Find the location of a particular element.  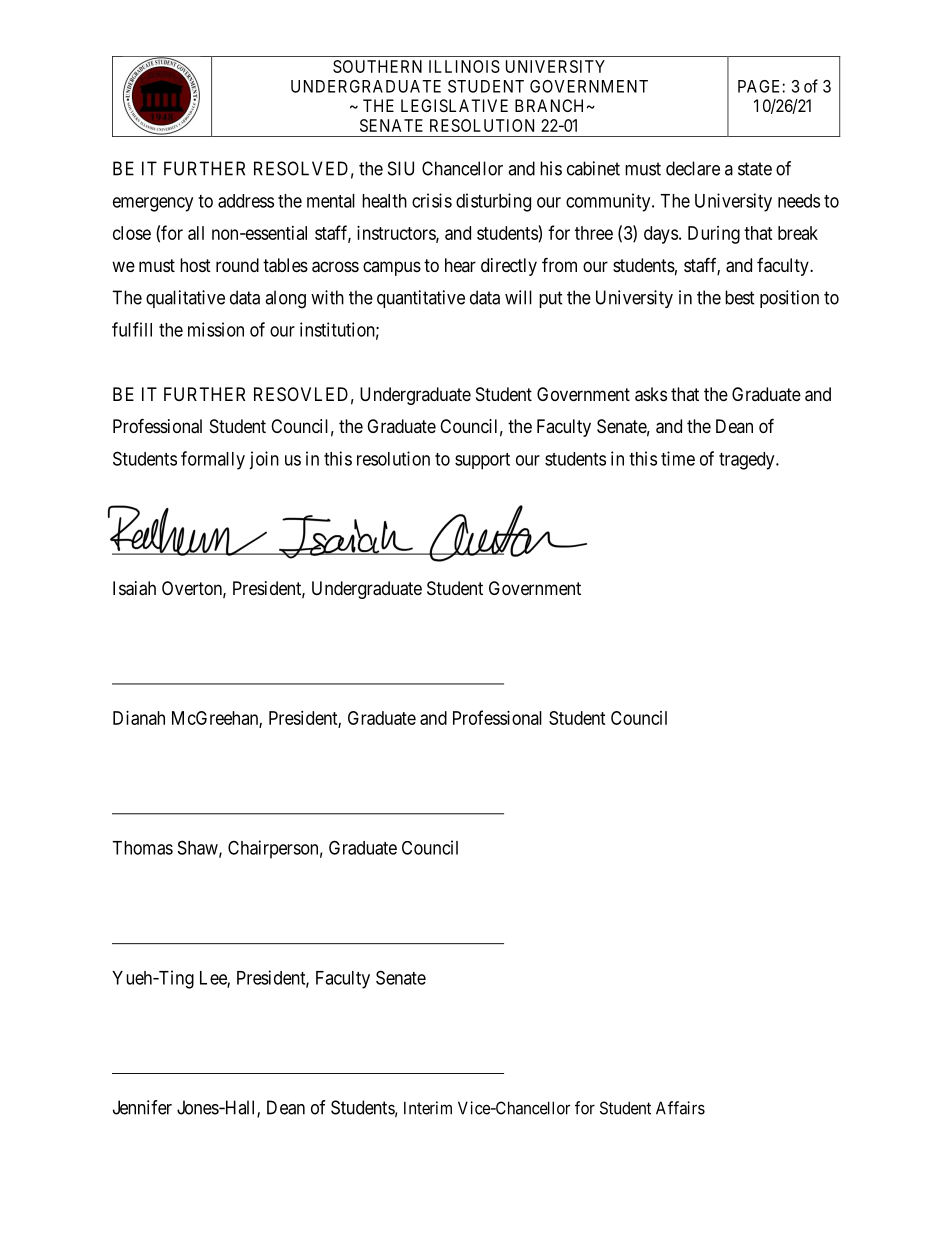

declare is located at coordinates (693, 168).
